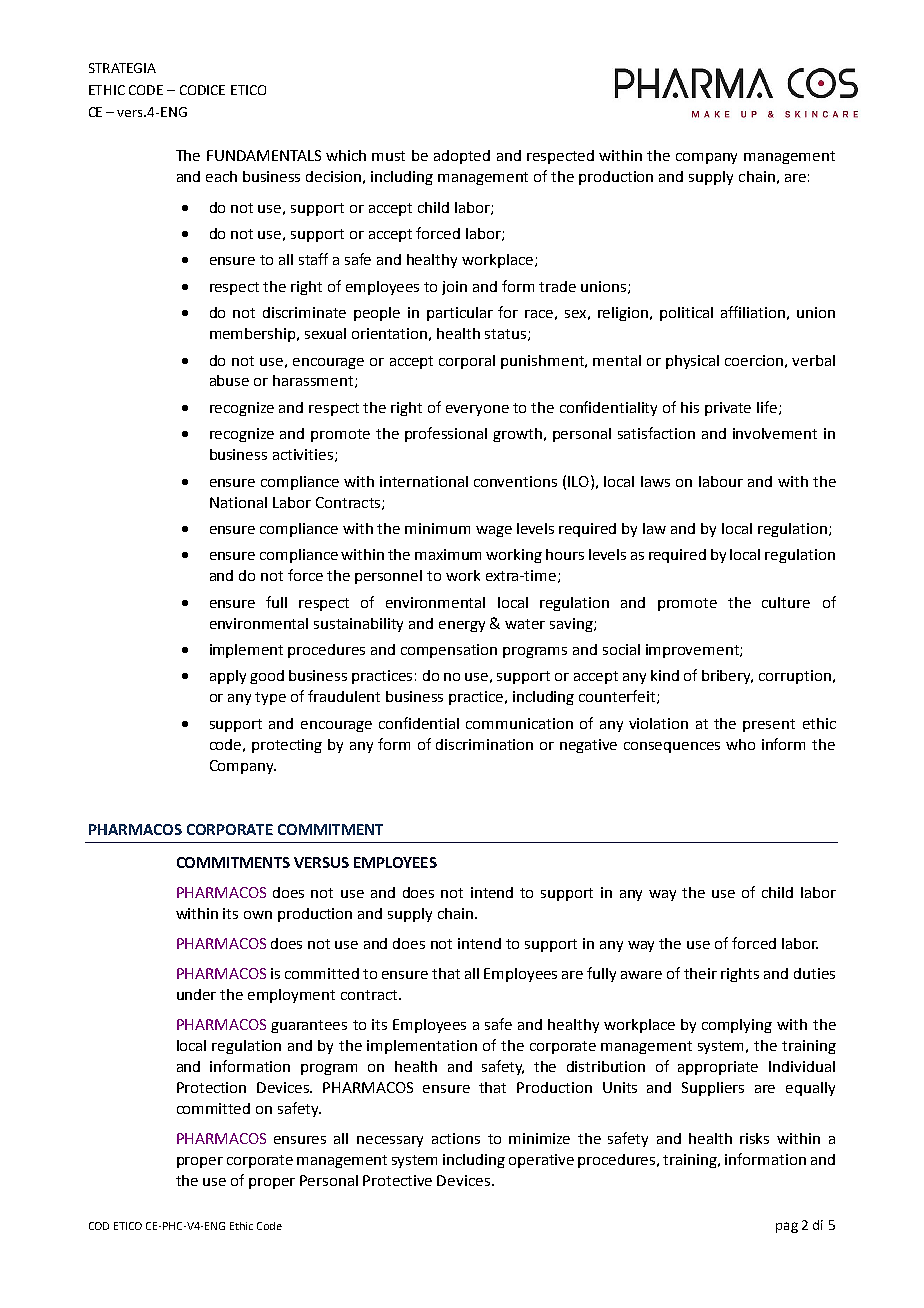  What do you see at coordinates (221, 176) in the image?
I see `each` at bounding box center [221, 176].
